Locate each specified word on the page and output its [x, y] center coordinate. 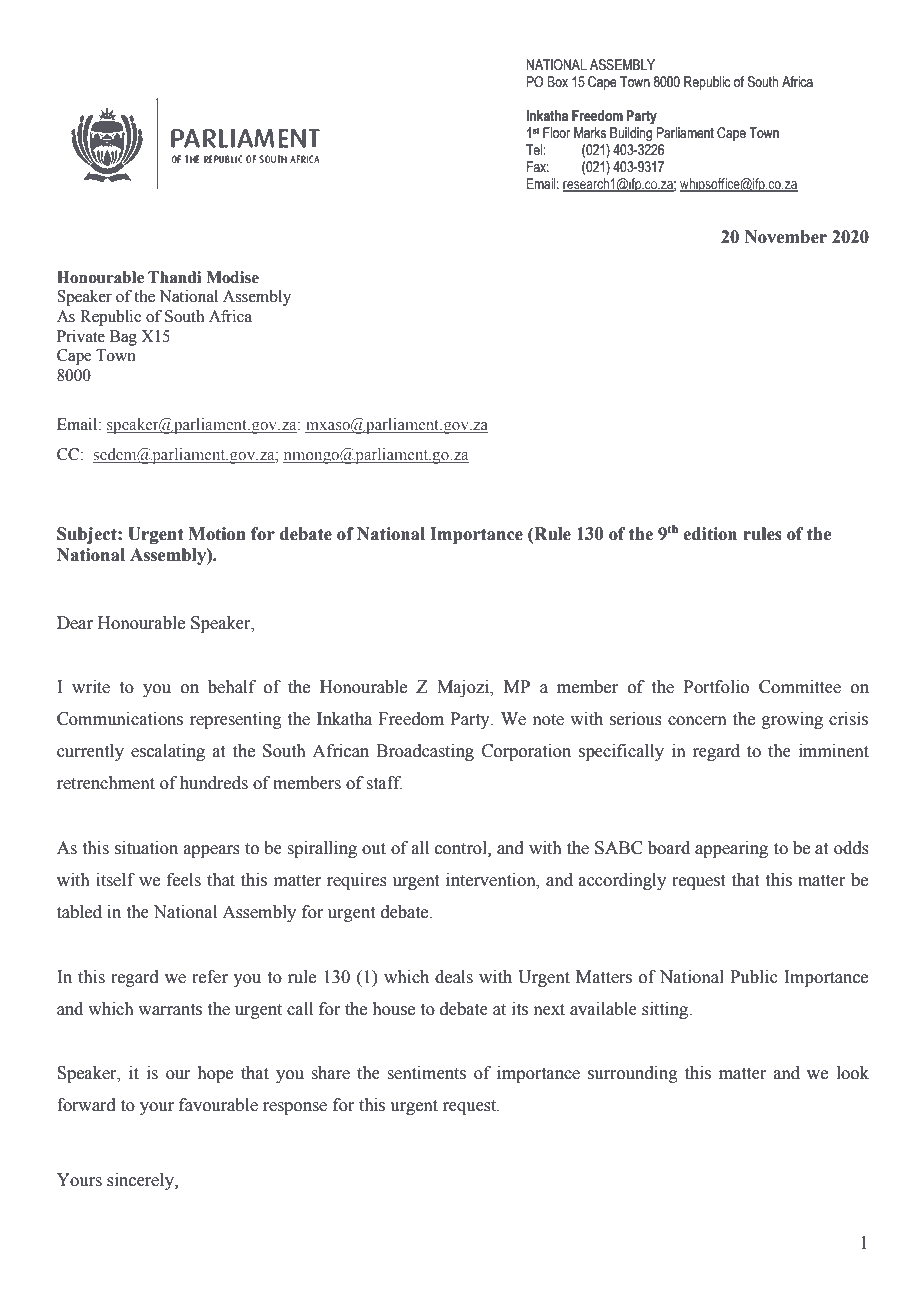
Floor [556, 133]
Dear [75, 623]
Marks [590, 133]
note [548, 720]
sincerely [141, 1181]
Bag [123, 338]
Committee [800, 687]
